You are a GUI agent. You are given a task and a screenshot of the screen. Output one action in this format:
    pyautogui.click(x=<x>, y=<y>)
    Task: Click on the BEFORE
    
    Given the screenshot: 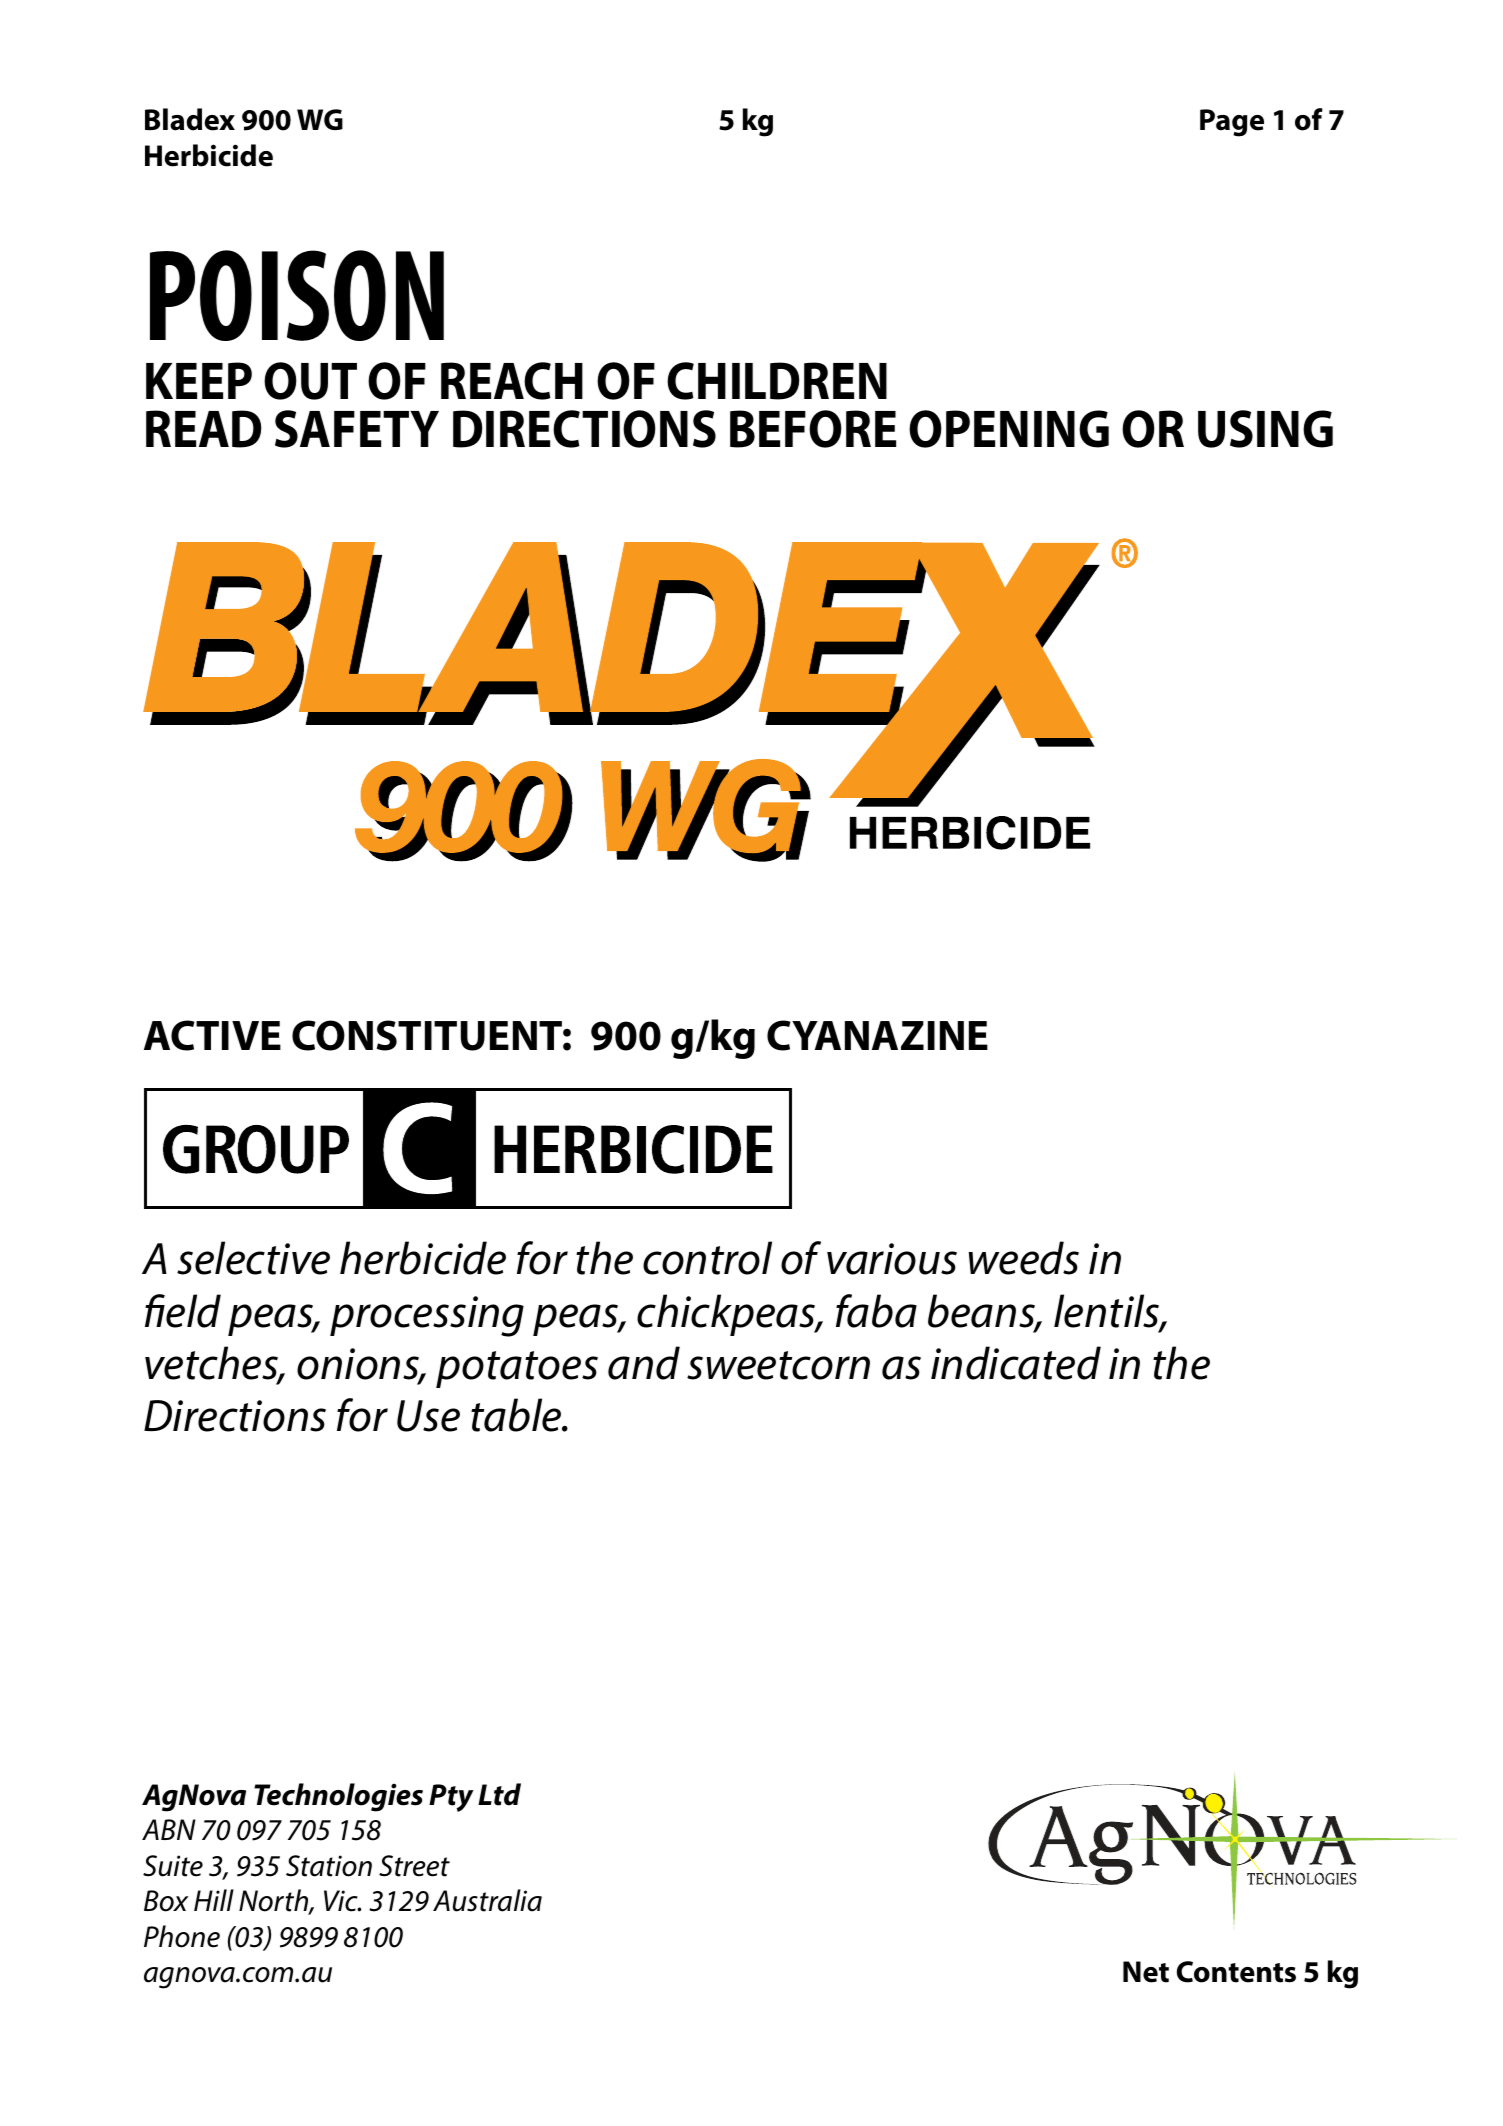 What is the action you would take?
    pyautogui.click(x=813, y=429)
